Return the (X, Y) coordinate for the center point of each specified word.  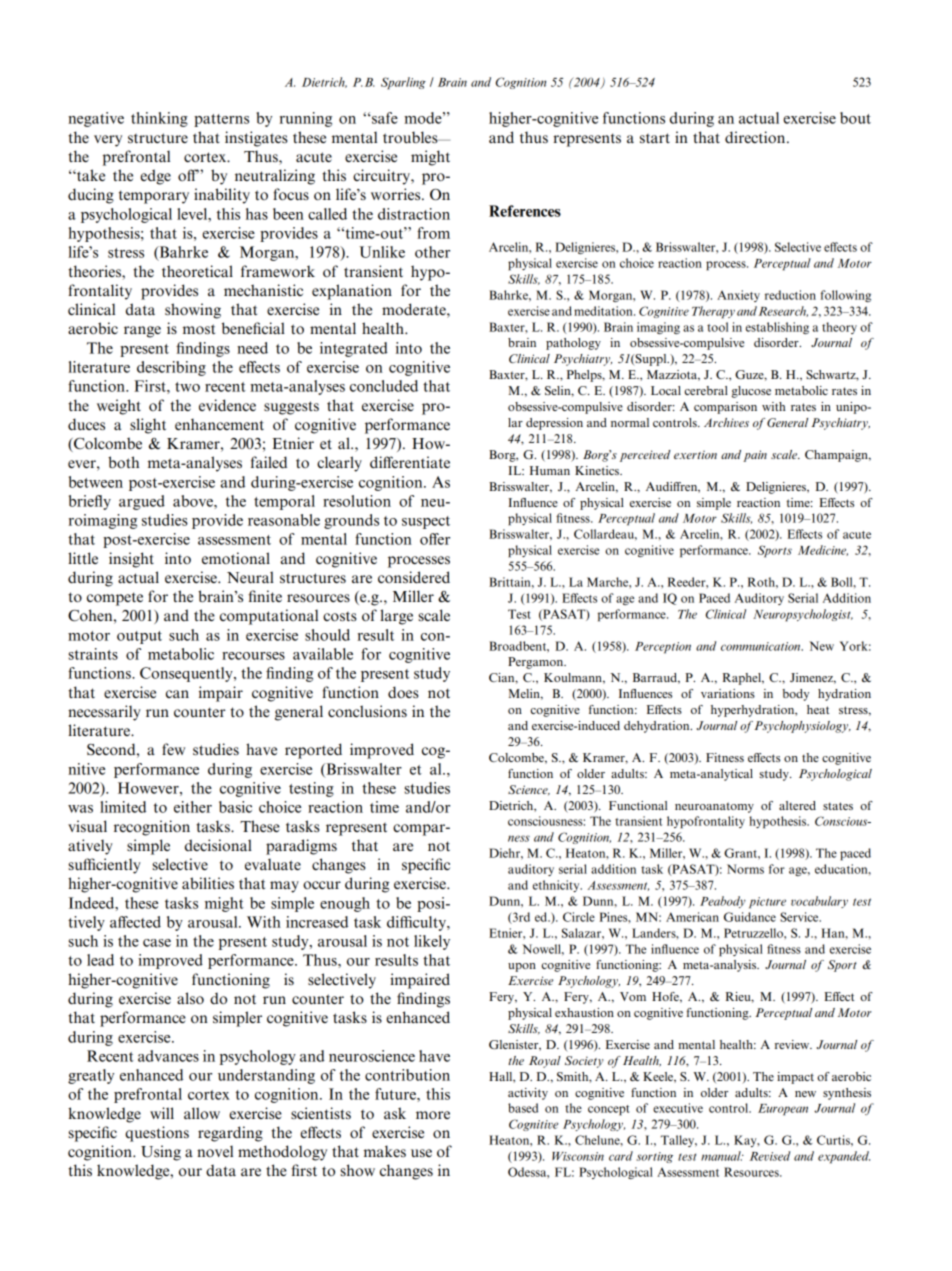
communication (762, 646)
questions (157, 1134)
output (139, 637)
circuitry (383, 177)
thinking (159, 119)
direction (756, 137)
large (396, 617)
